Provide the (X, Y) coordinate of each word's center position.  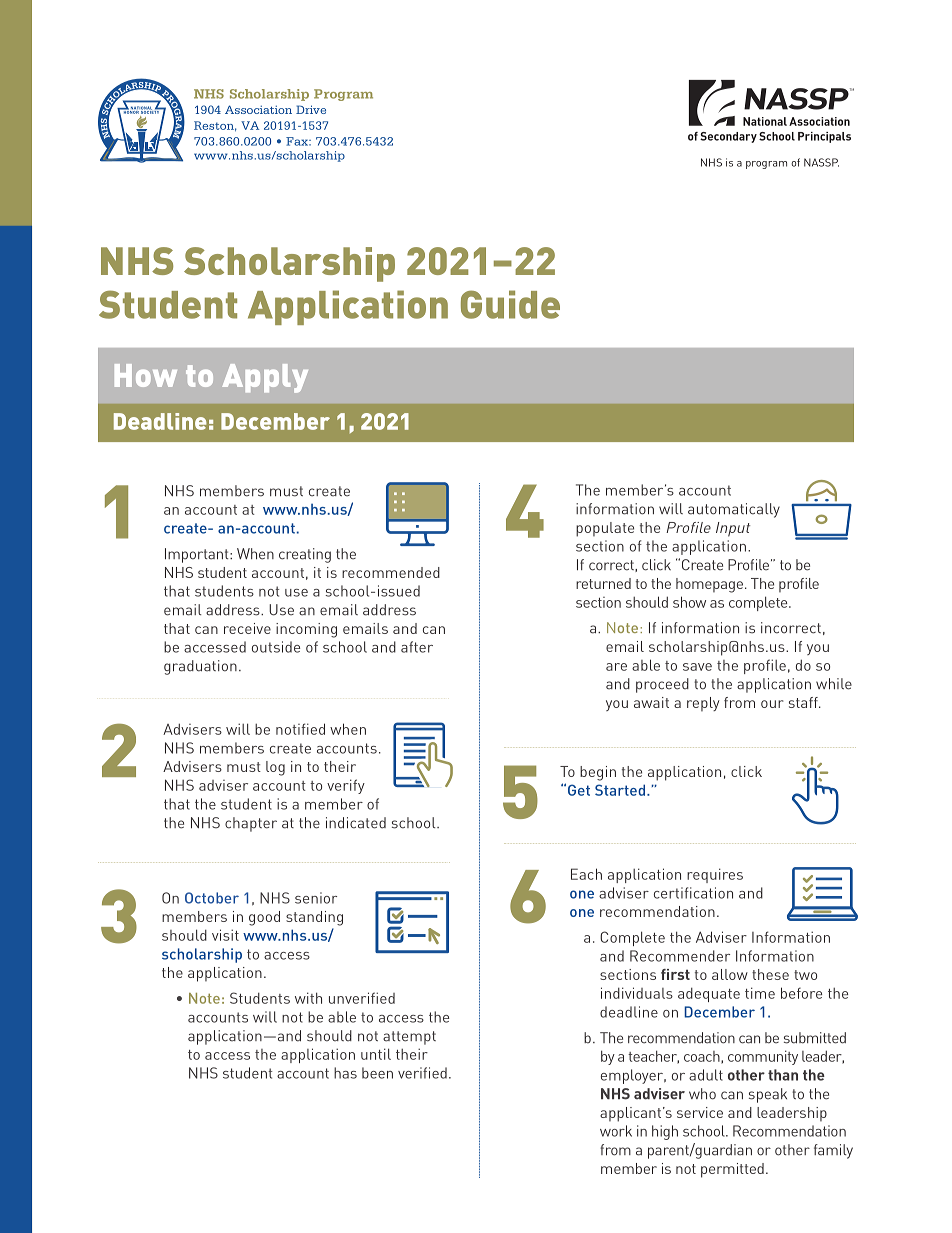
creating (305, 555)
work (616, 1131)
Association (258, 109)
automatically (734, 510)
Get (579, 790)
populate (605, 529)
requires (715, 875)
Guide (510, 304)
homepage (709, 585)
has (345, 1073)
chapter (251, 824)
